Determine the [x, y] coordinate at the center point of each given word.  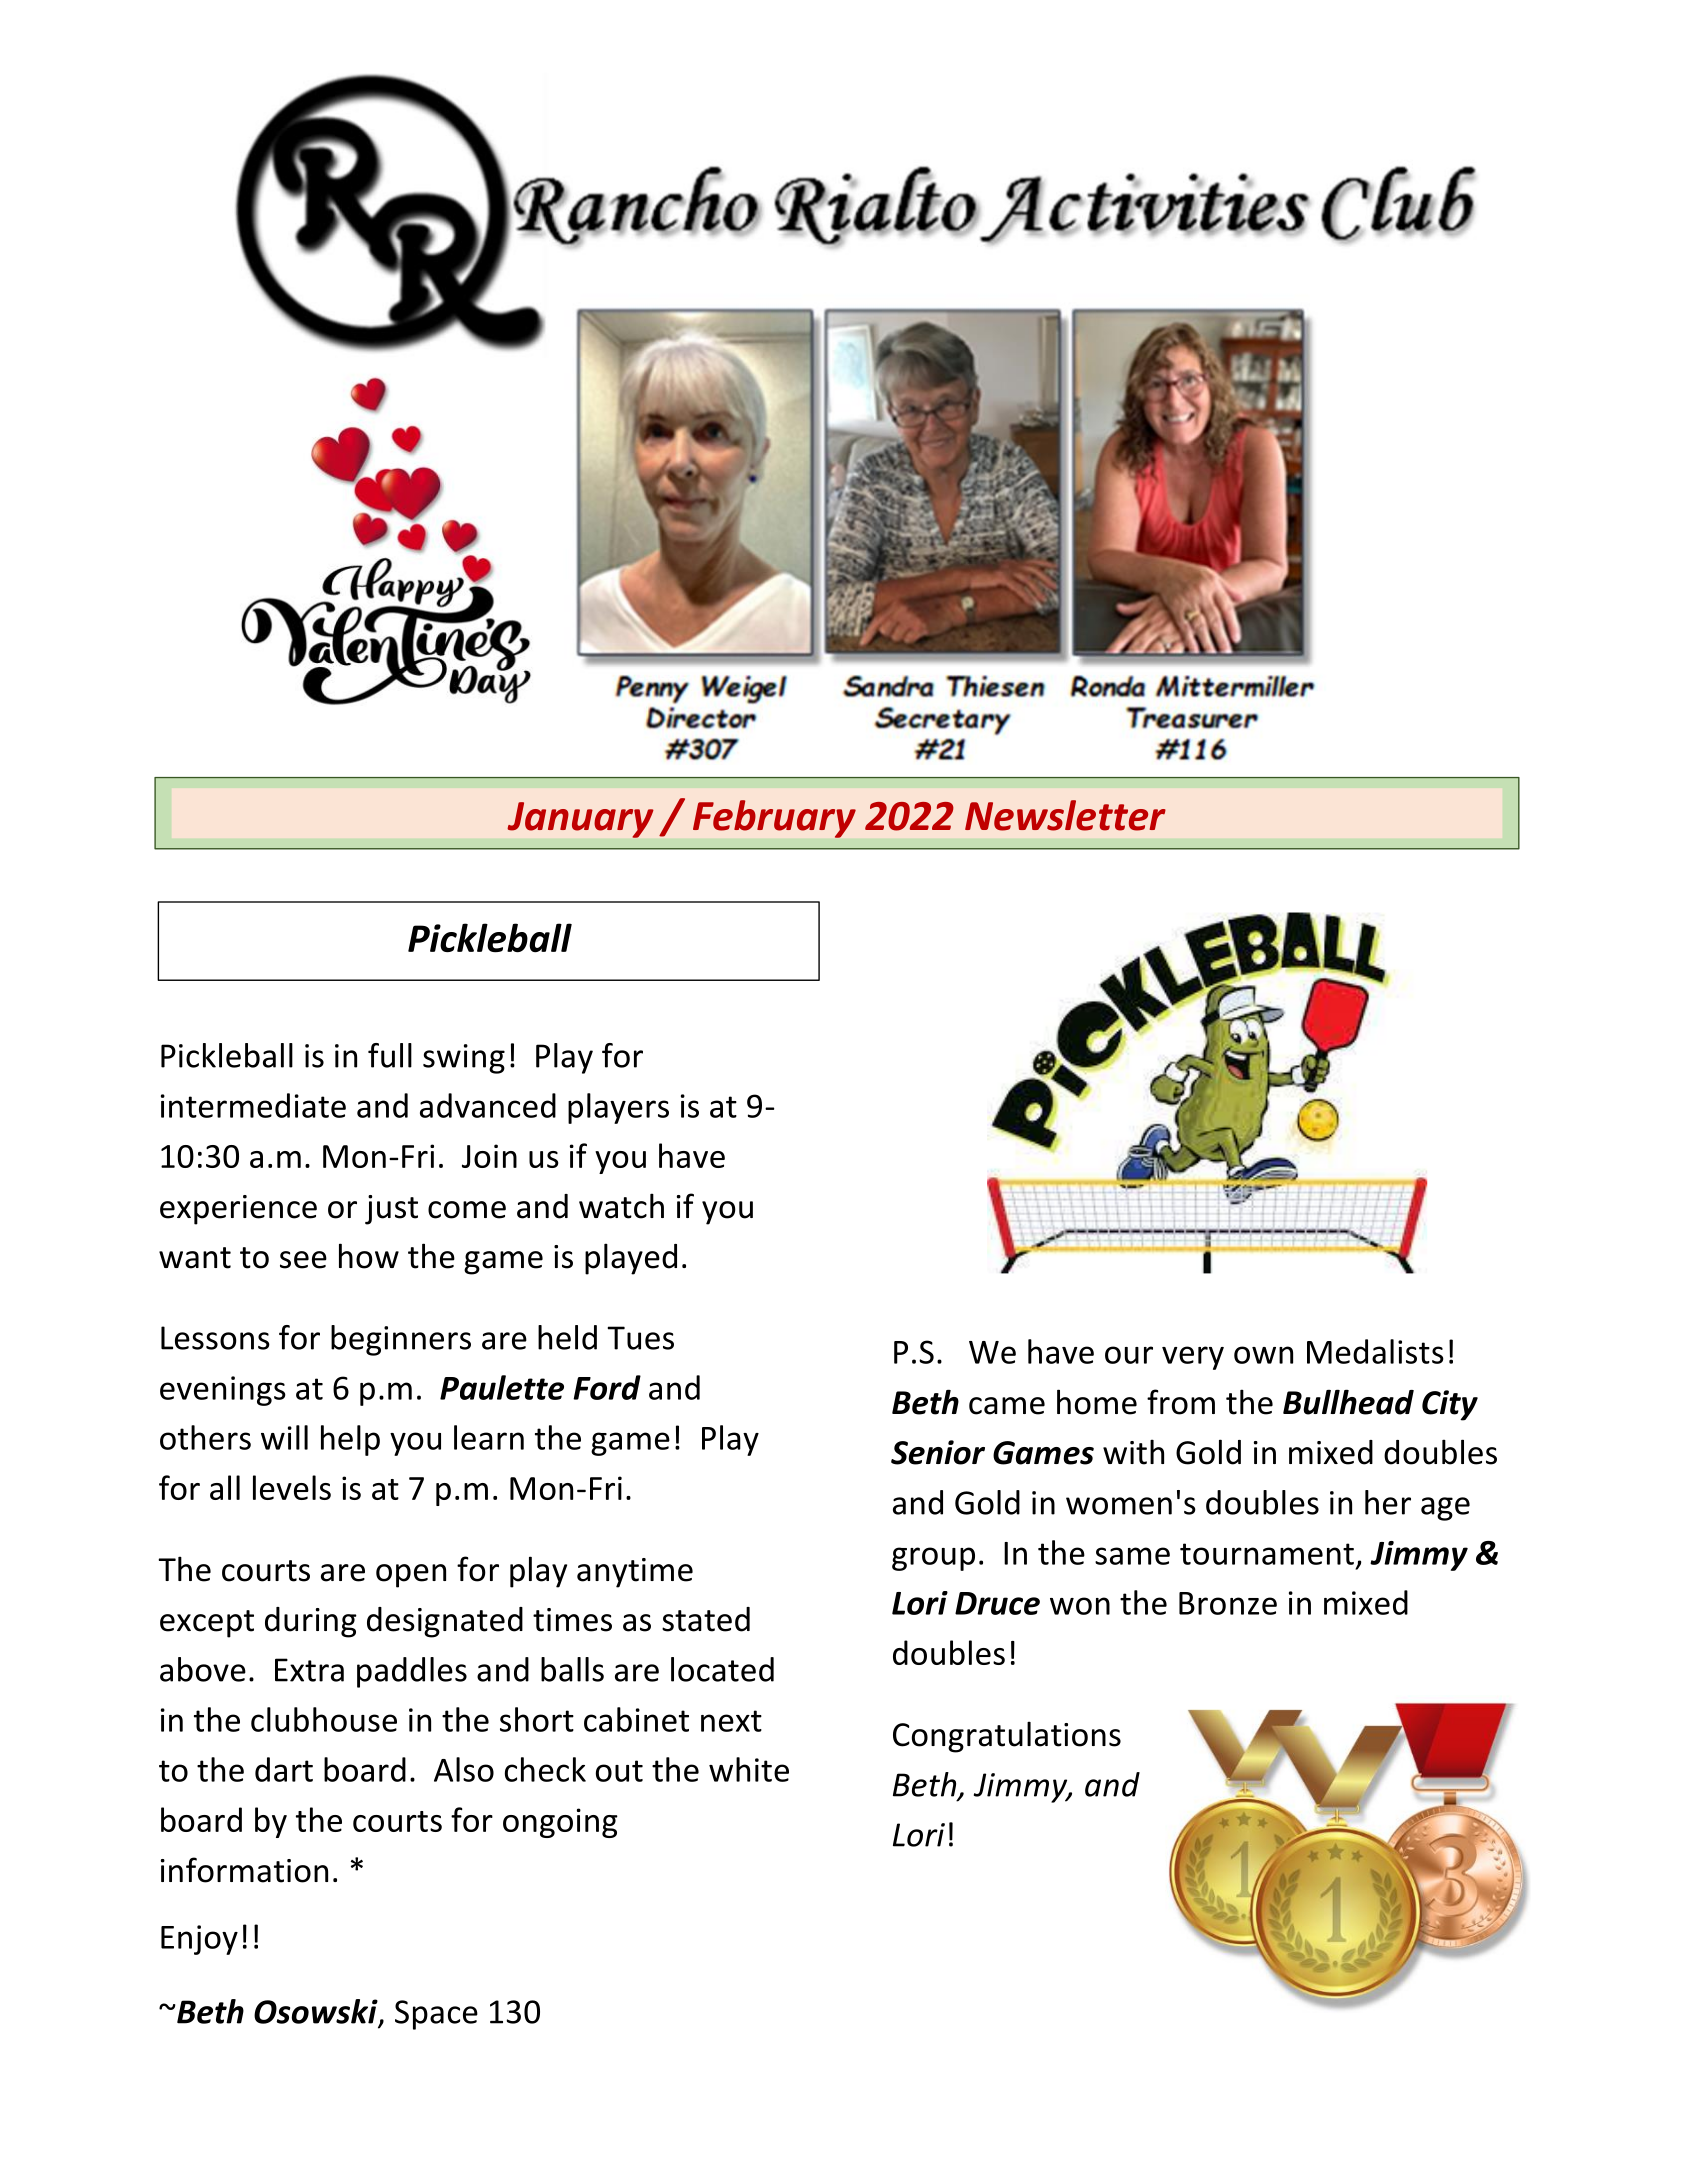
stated [706, 1619]
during [311, 1622]
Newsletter [1065, 815]
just [391, 1210]
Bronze [1228, 1603]
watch [621, 1206]
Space [436, 2015]
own [1263, 1355]
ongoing [560, 1823]
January [580, 820]
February [774, 819]
